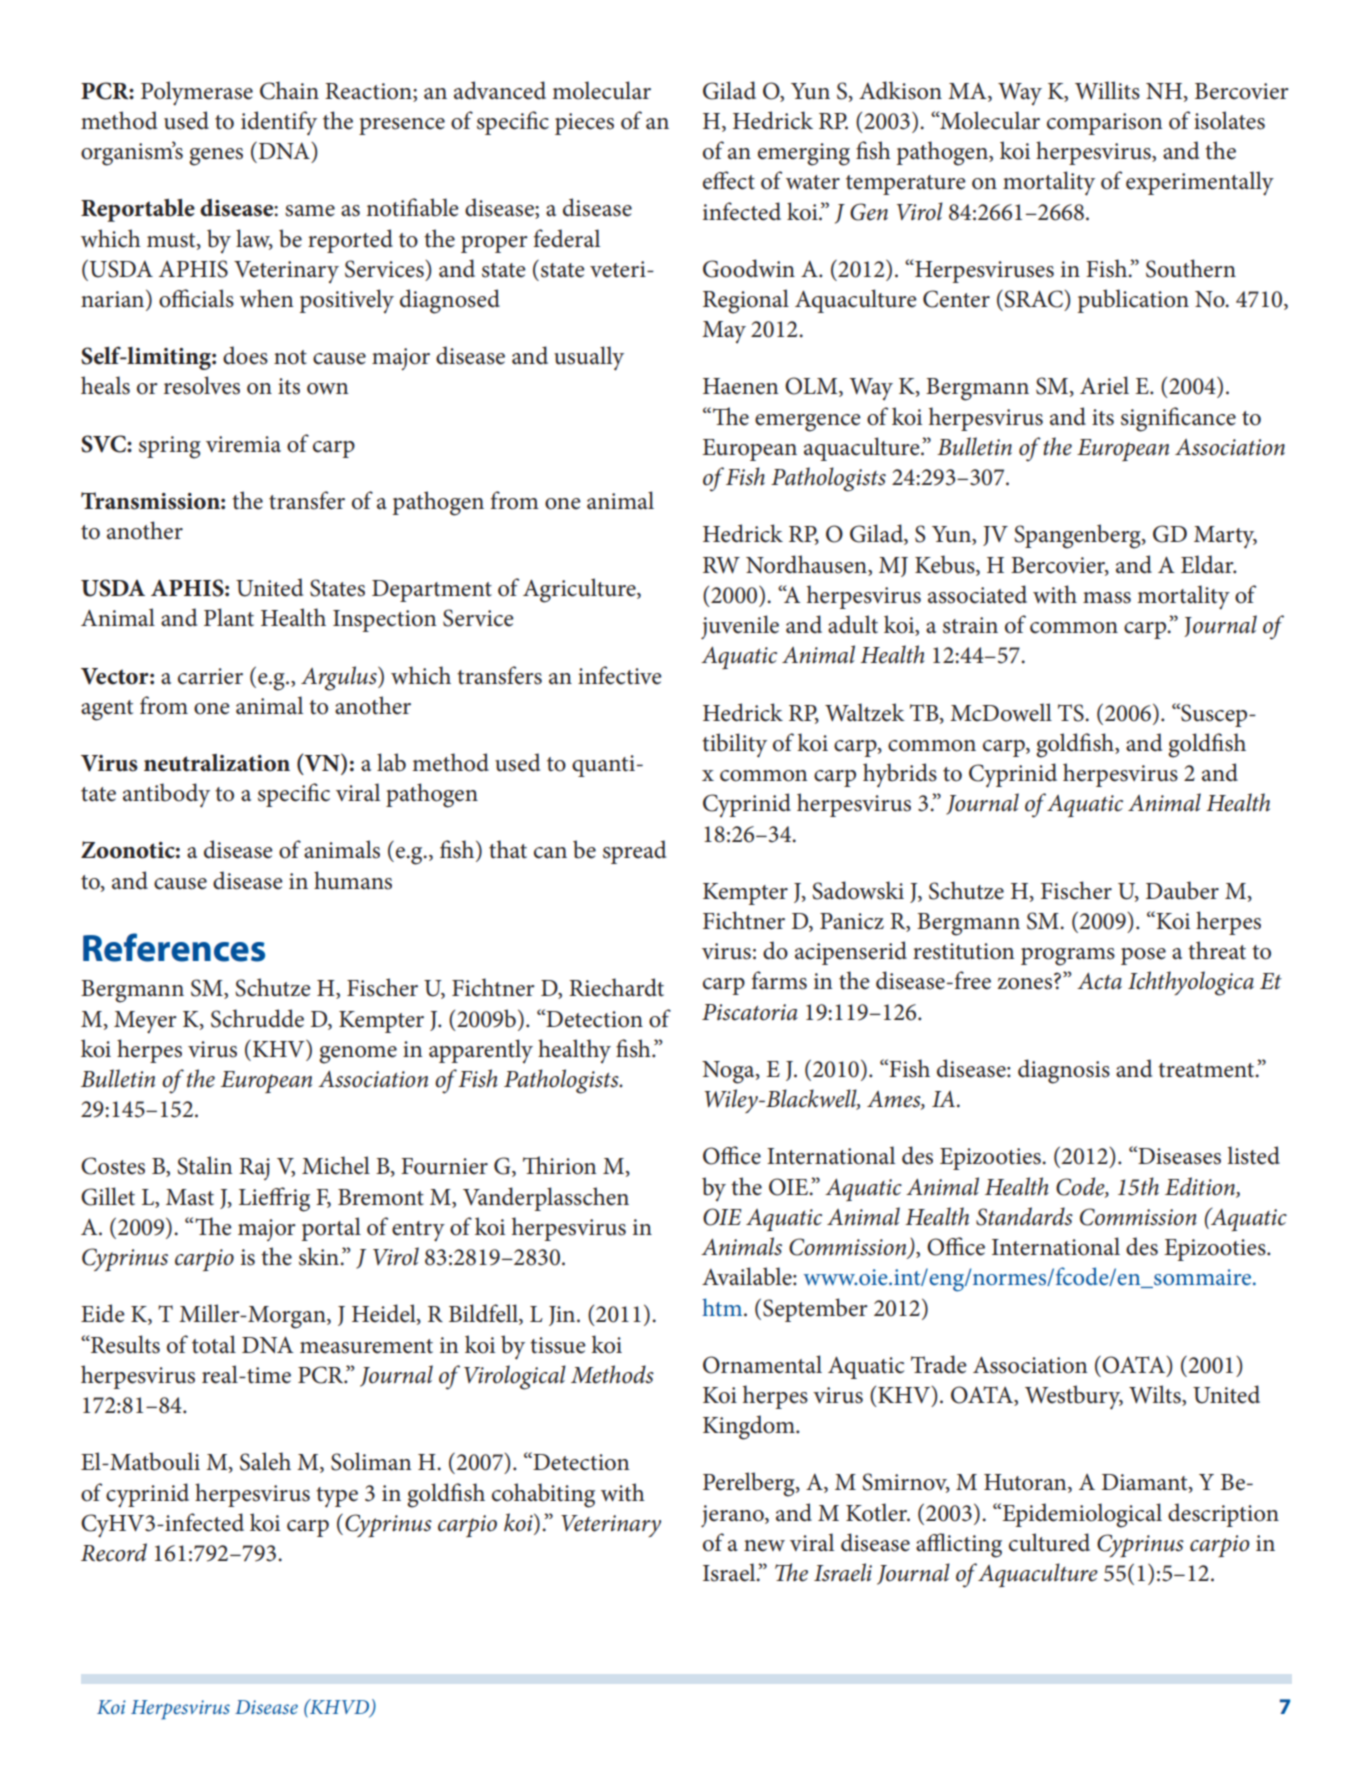  What do you see at coordinates (279, 123) in the screenshot?
I see `identify` at bounding box center [279, 123].
